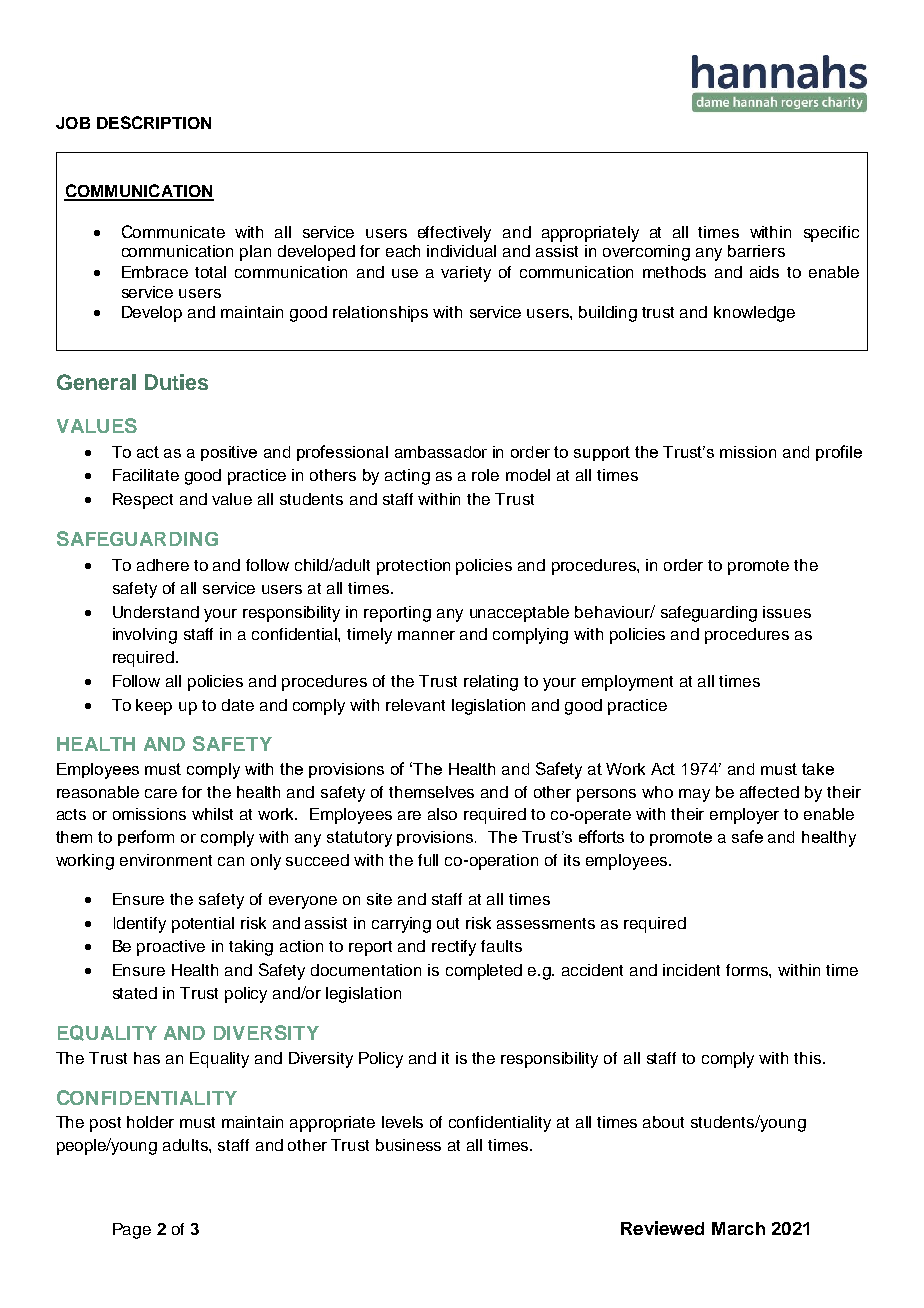  I want to click on Page, so click(132, 1231).
